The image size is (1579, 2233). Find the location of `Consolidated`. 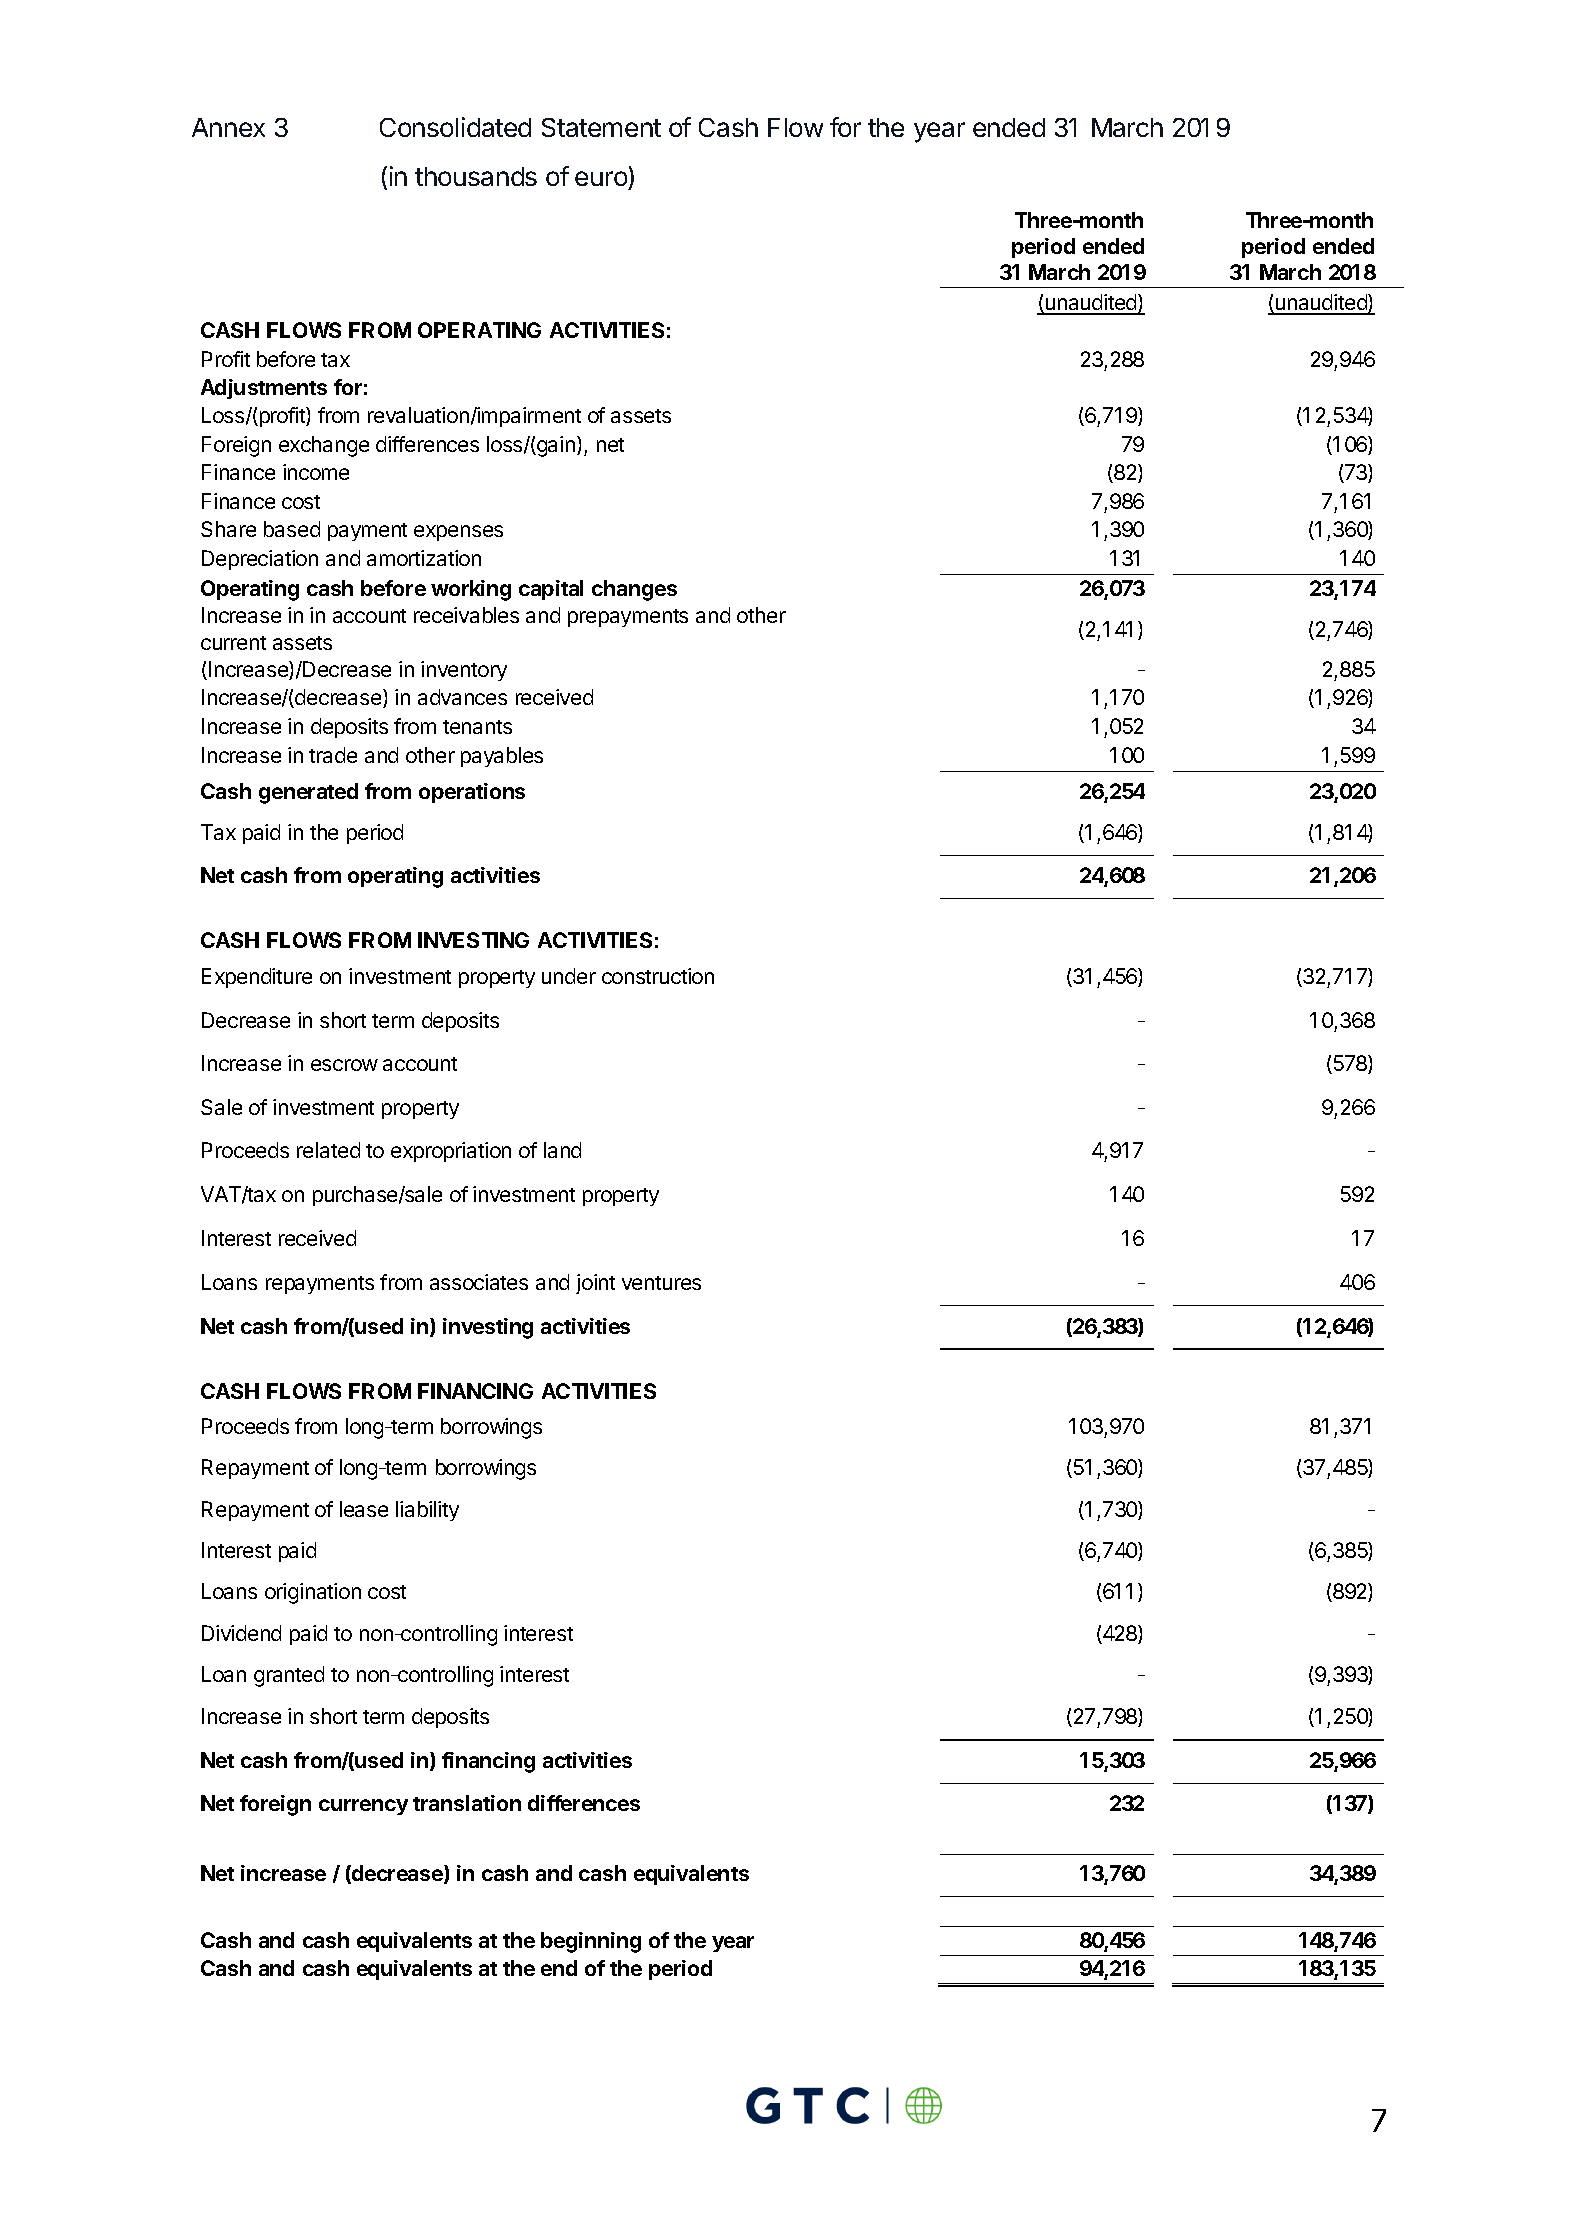

Consolidated is located at coordinates (455, 127).
